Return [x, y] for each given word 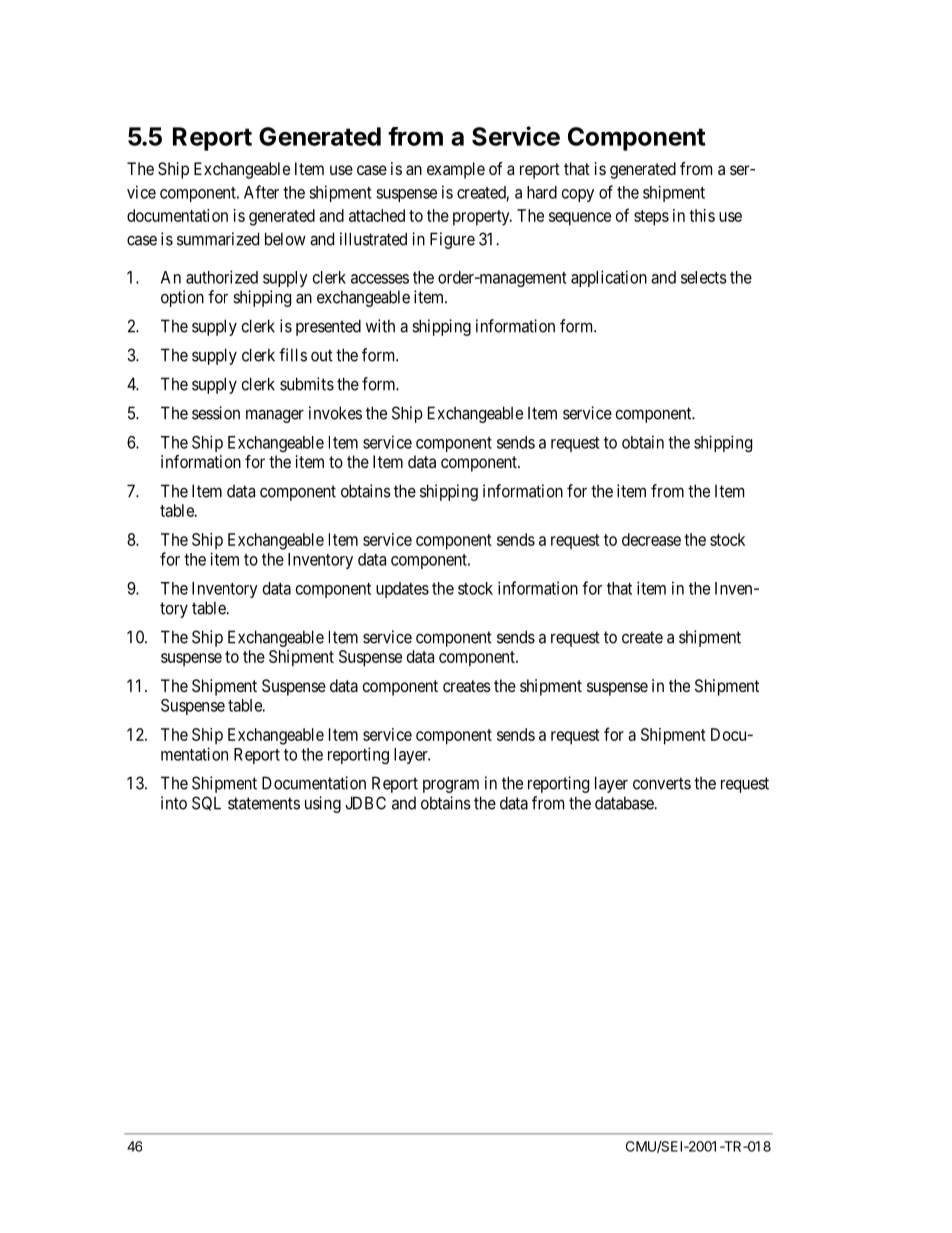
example [456, 170]
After [261, 192]
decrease [651, 539]
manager [275, 416]
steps [651, 218]
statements [264, 803]
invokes [335, 413]
